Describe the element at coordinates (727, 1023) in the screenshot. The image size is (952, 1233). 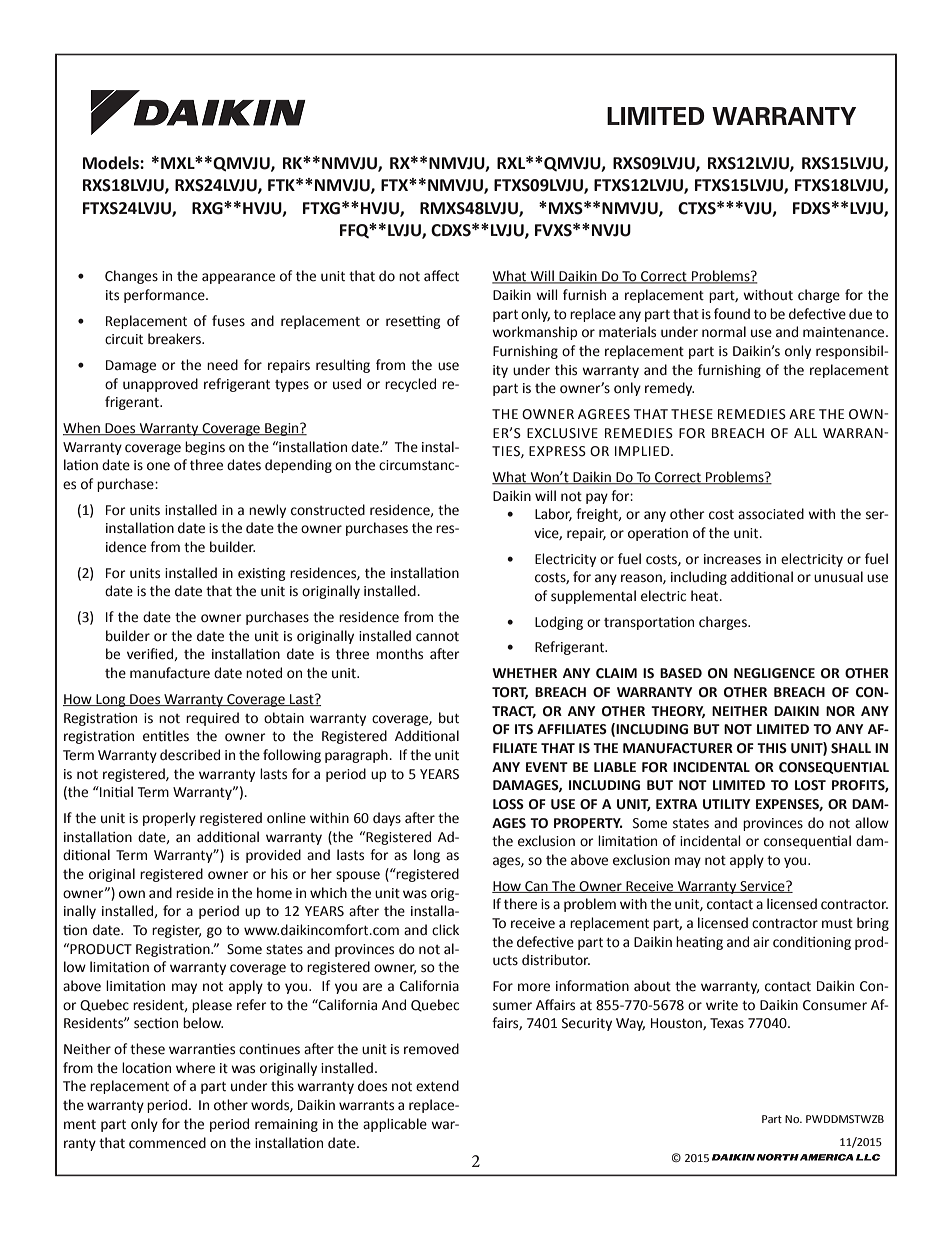
I see `Texas` at that location.
